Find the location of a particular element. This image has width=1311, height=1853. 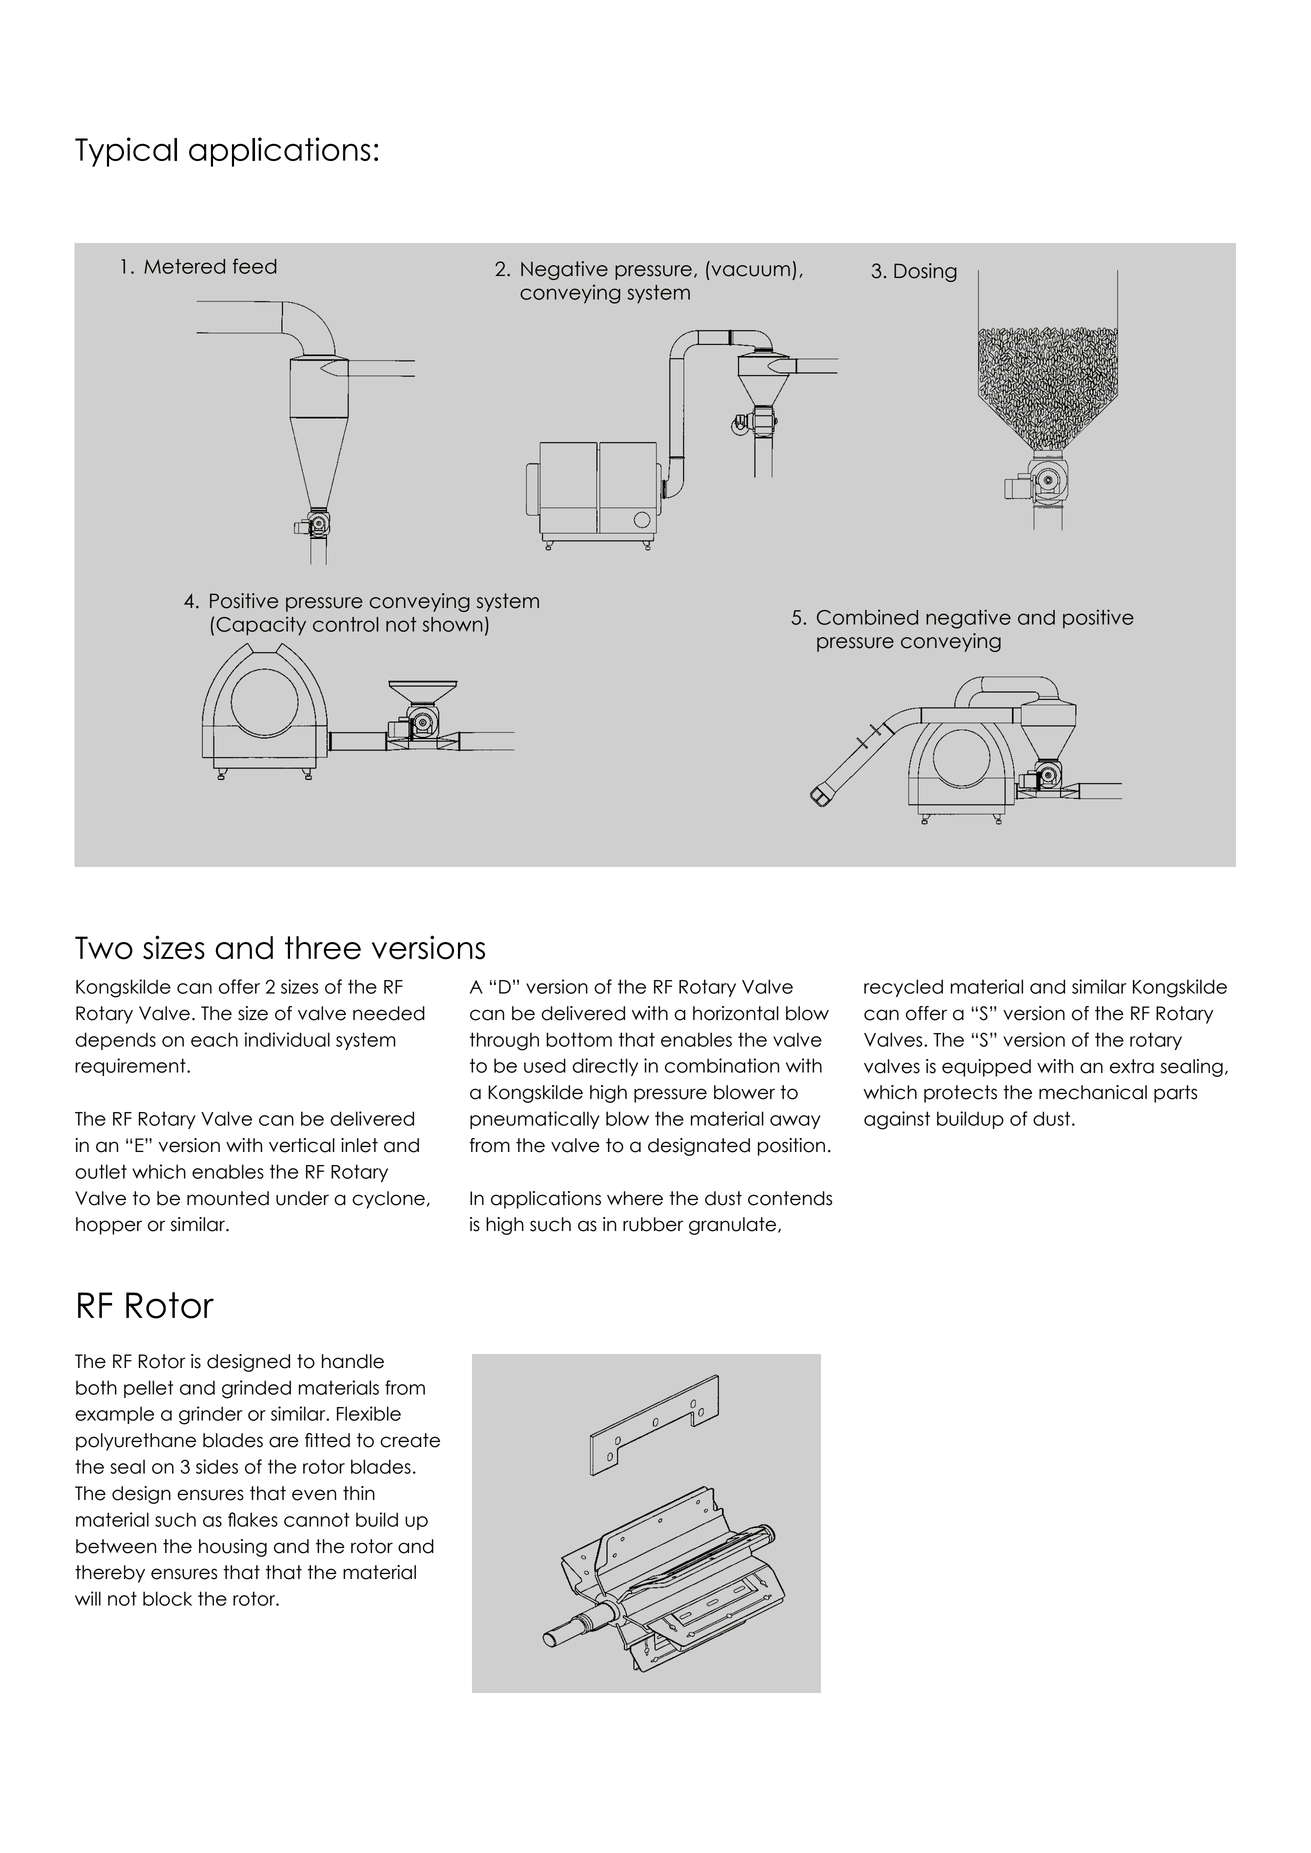

control is located at coordinates (346, 624).
